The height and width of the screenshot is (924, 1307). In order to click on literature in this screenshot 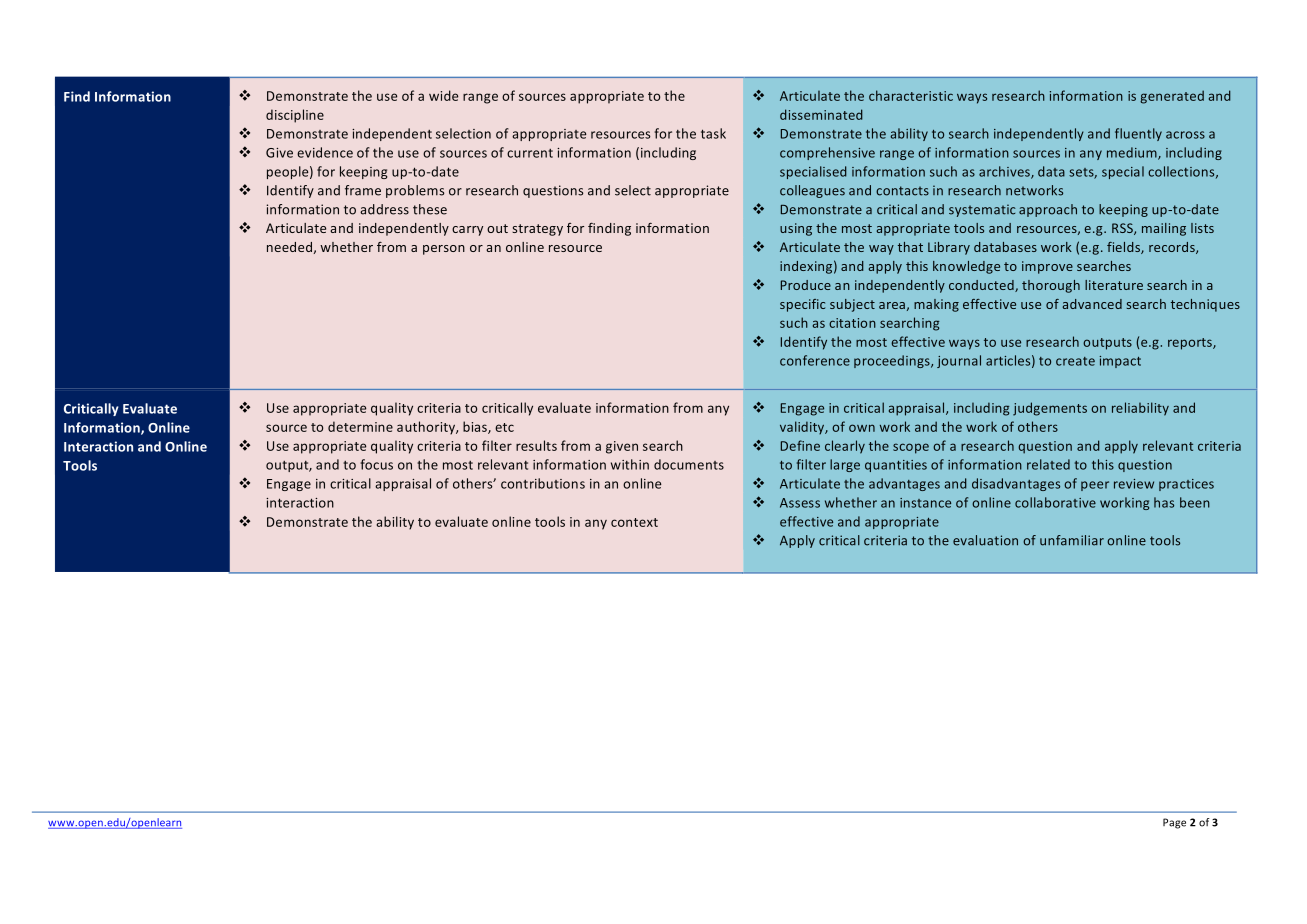, I will do `click(1114, 285)`.
